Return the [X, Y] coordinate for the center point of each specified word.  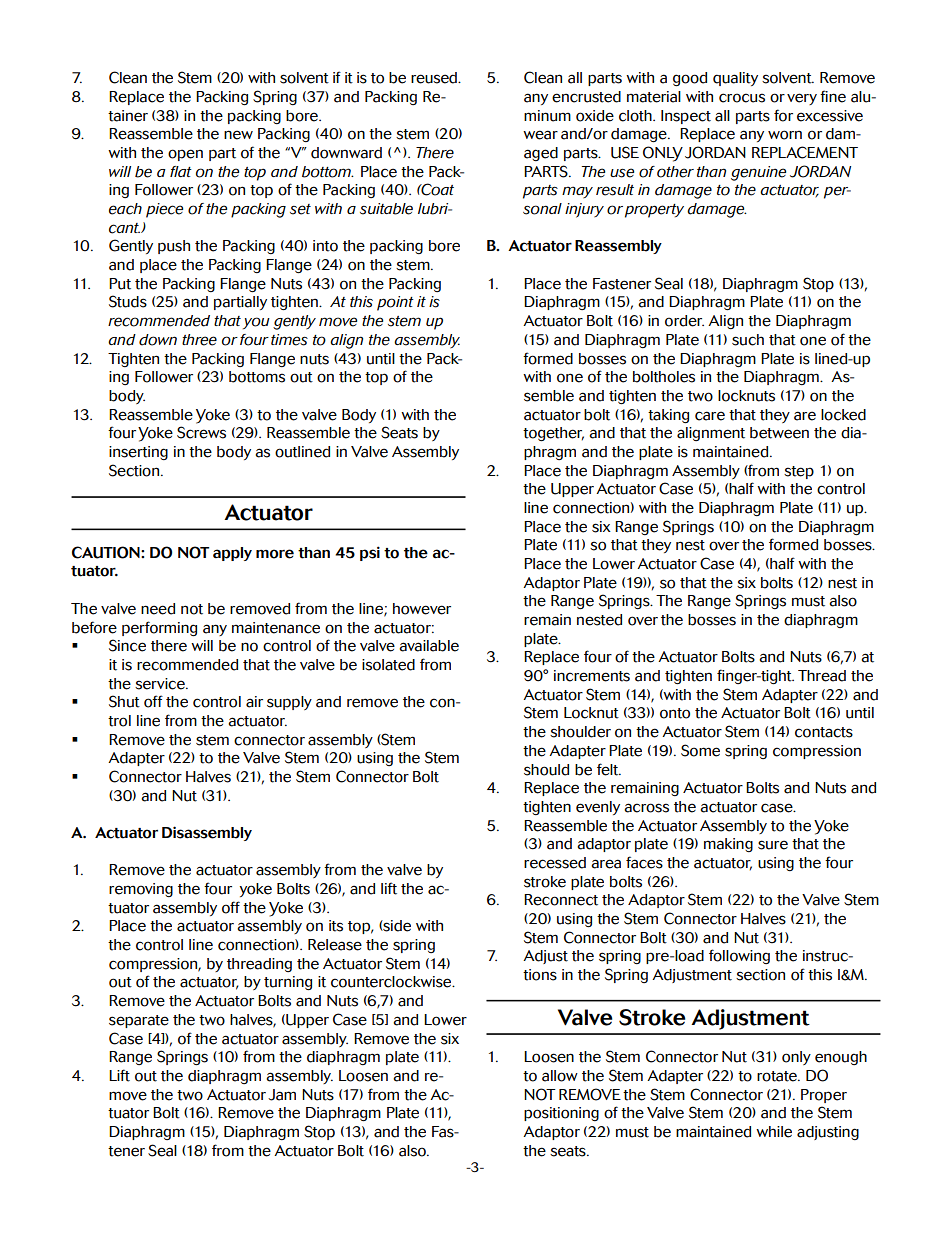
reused [435, 78]
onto [675, 713]
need [158, 609]
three [199, 340]
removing [141, 890]
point [395, 303]
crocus [742, 98]
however [422, 609]
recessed [555, 863]
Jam [282, 1095]
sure [773, 845]
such [748, 340]
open [185, 155]
